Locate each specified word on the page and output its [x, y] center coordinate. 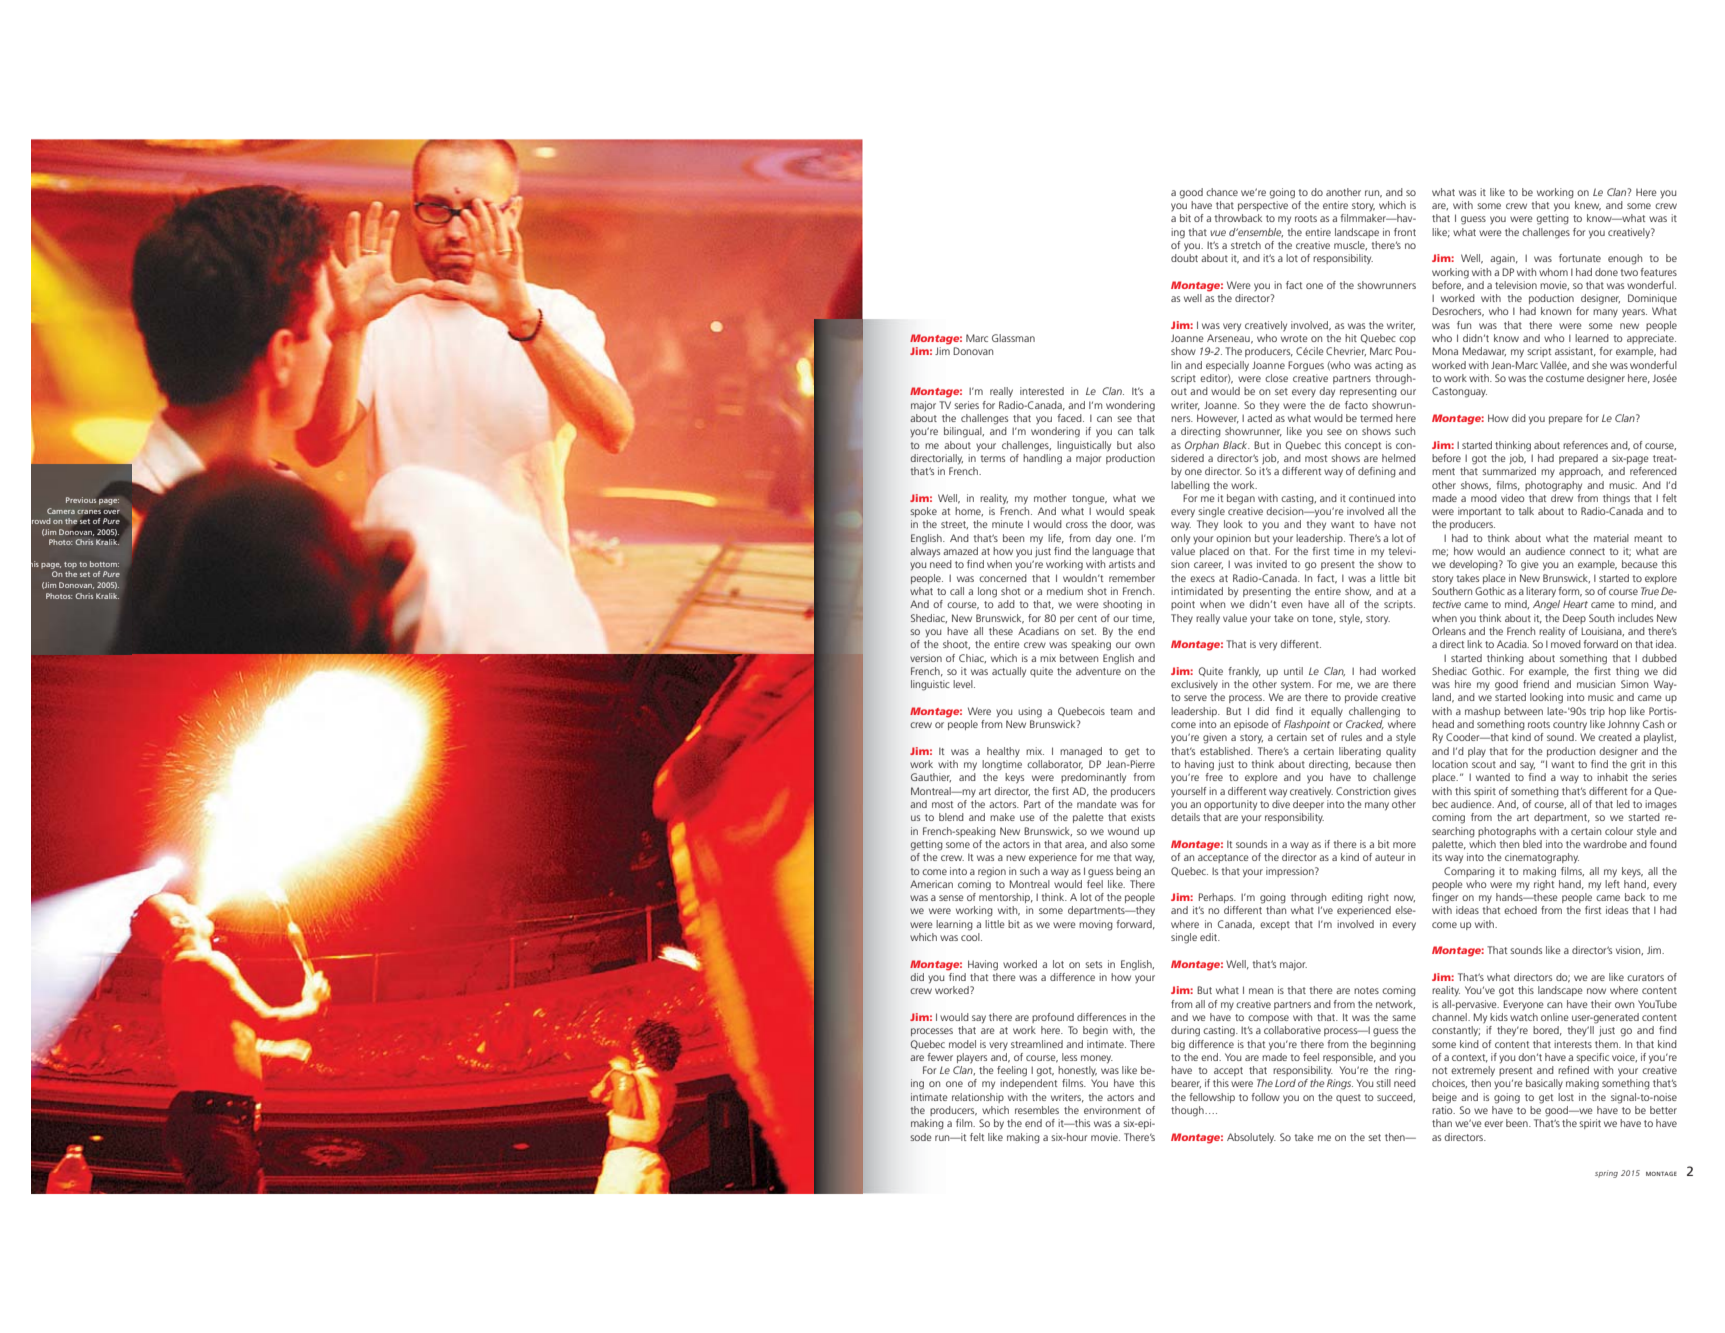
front [1405, 232]
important [1479, 512]
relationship [978, 1098]
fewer [940, 1057]
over [112, 512]
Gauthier [931, 777]
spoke [923, 512]
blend [951, 817]
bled [1532, 844]
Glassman [1013, 338]
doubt [1184, 258]
